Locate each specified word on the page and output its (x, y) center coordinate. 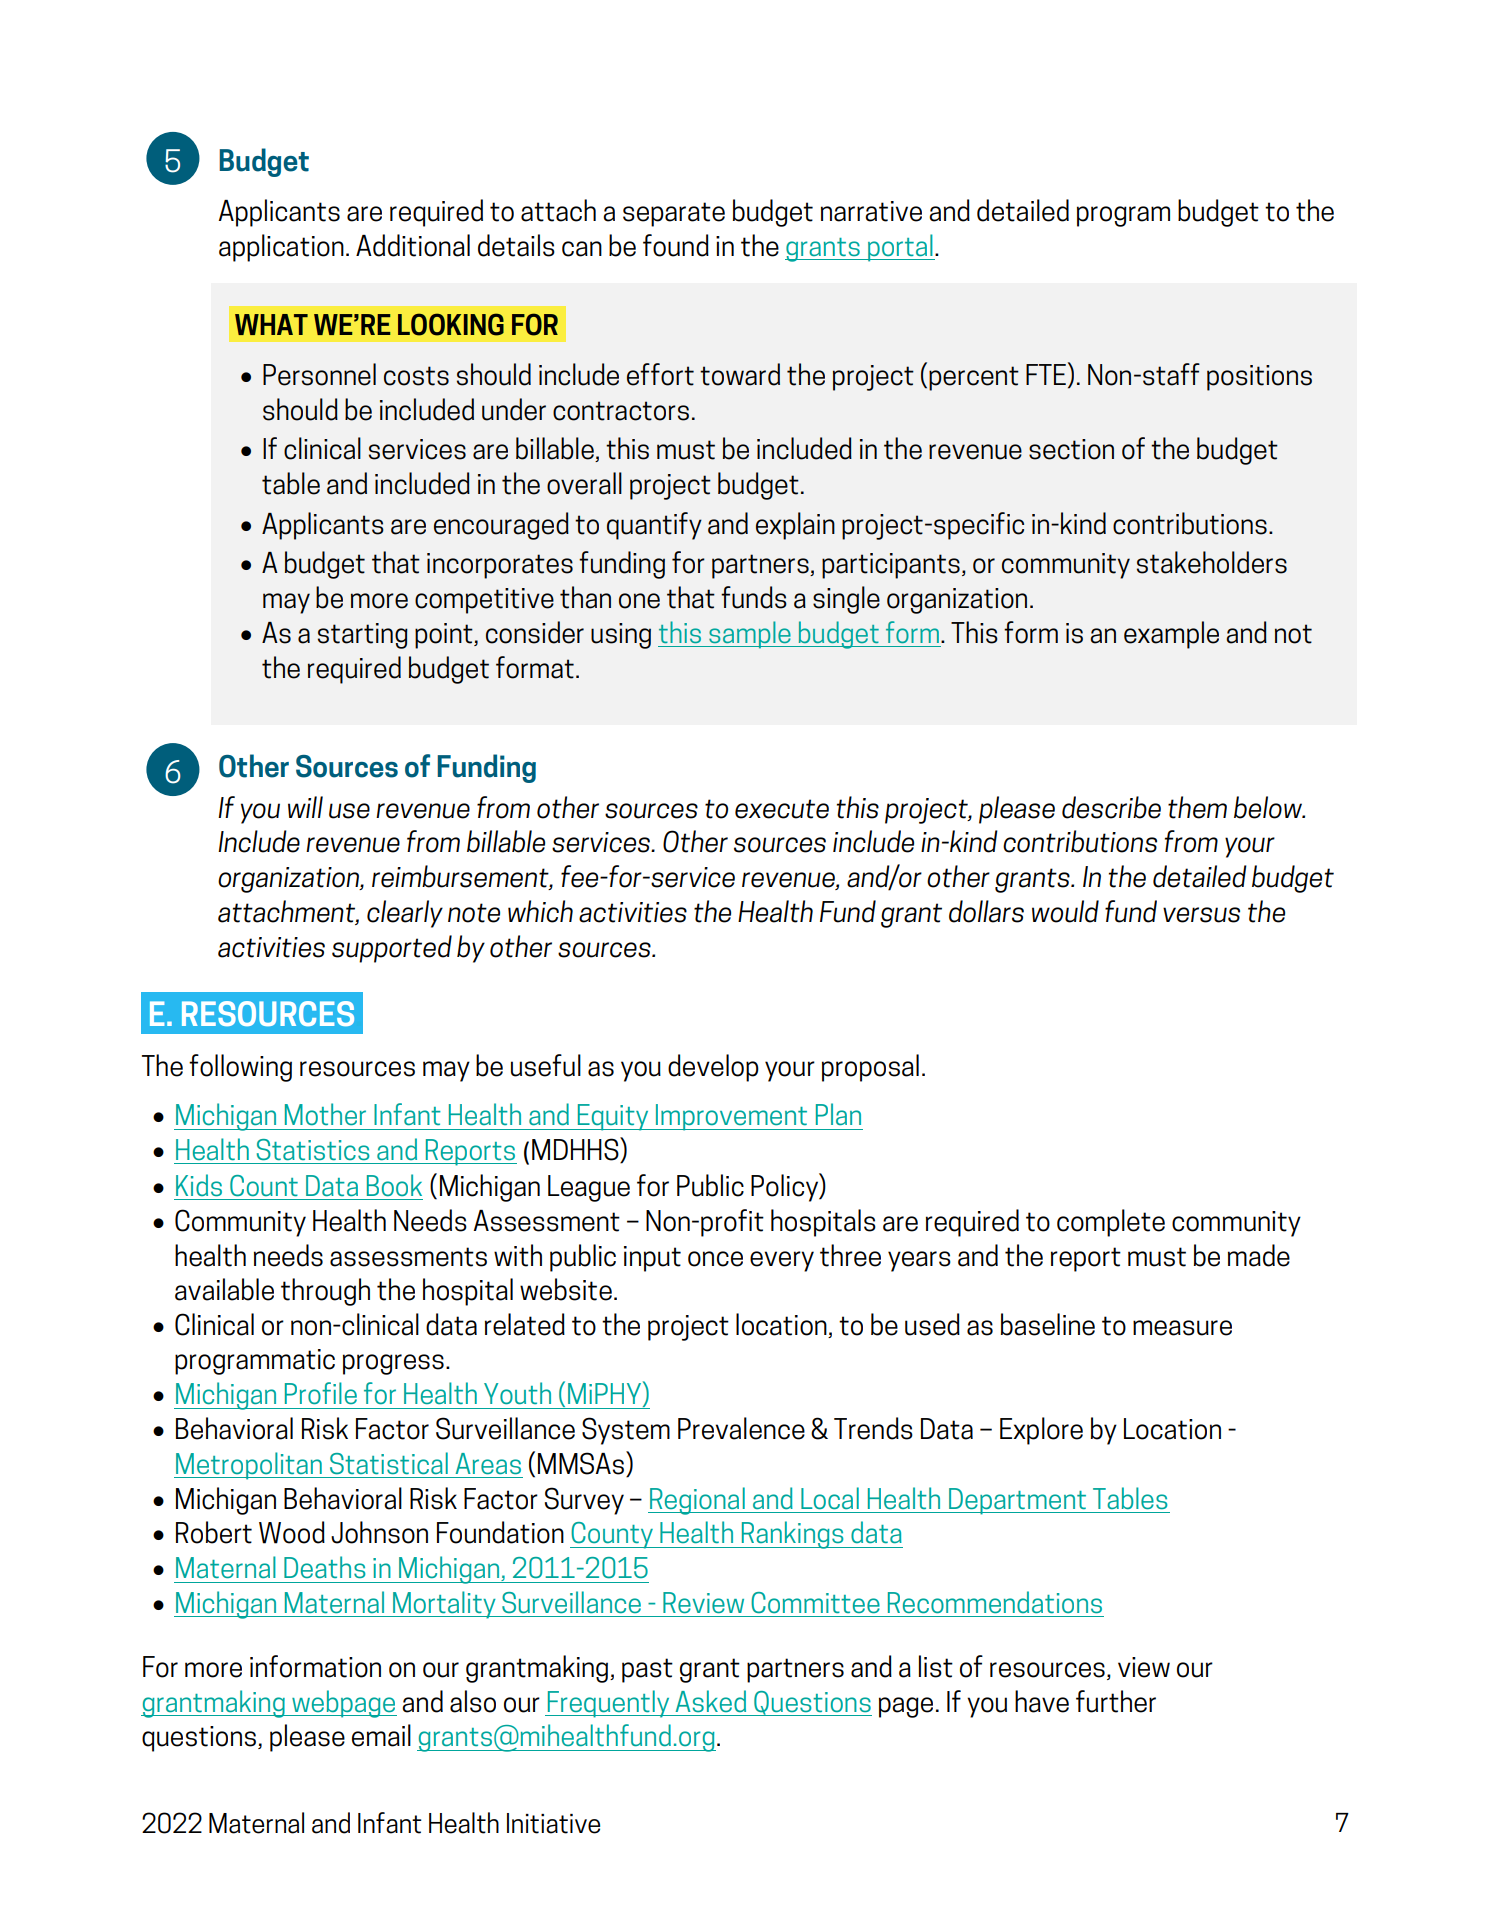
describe (1111, 807)
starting (363, 636)
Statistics (313, 1149)
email (381, 1735)
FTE (1046, 374)
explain (795, 526)
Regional (697, 1501)
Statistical (389, 1463)
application (281, 248)
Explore (1041, 1431)
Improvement (731, 1117)
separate (674, 214)
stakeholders (1212, 562)
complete (1111, 1223)
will (305, 807)
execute (782, 809)
